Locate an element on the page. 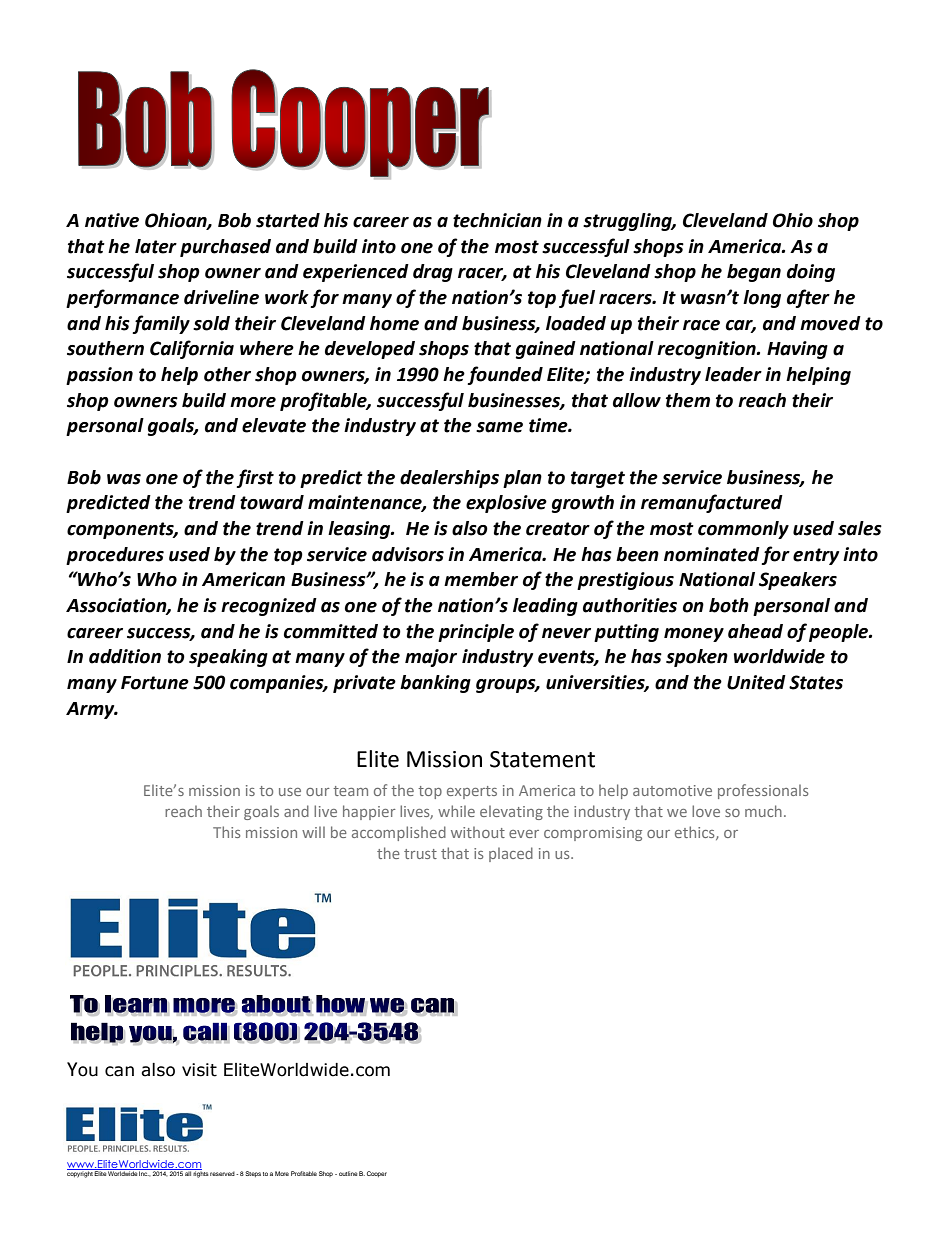 Image resolution: width=952 pixels, height=1233 pixels. both is located at coordinates (729, 605).
